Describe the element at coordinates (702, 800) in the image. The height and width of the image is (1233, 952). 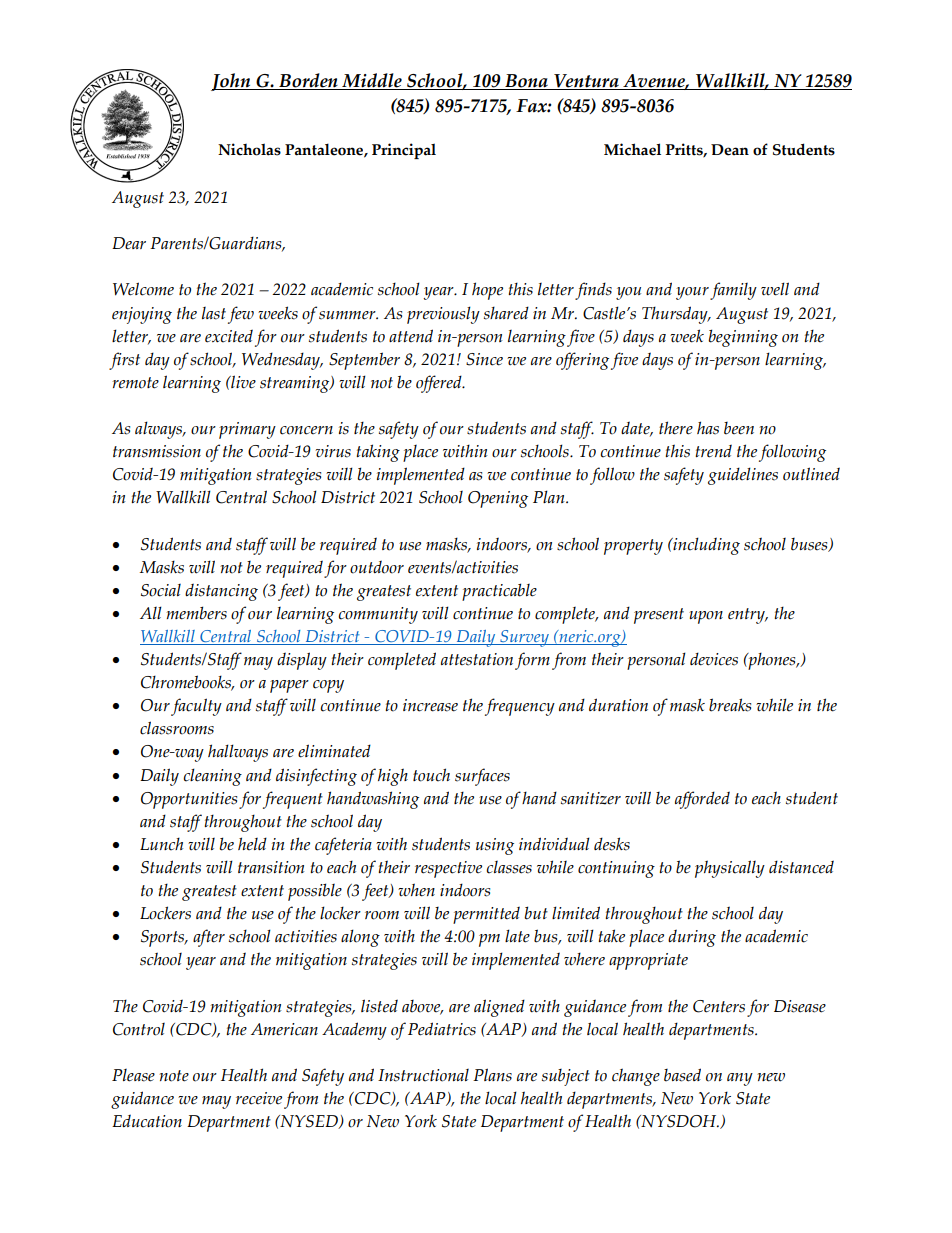
I see `afforded` at that location.
